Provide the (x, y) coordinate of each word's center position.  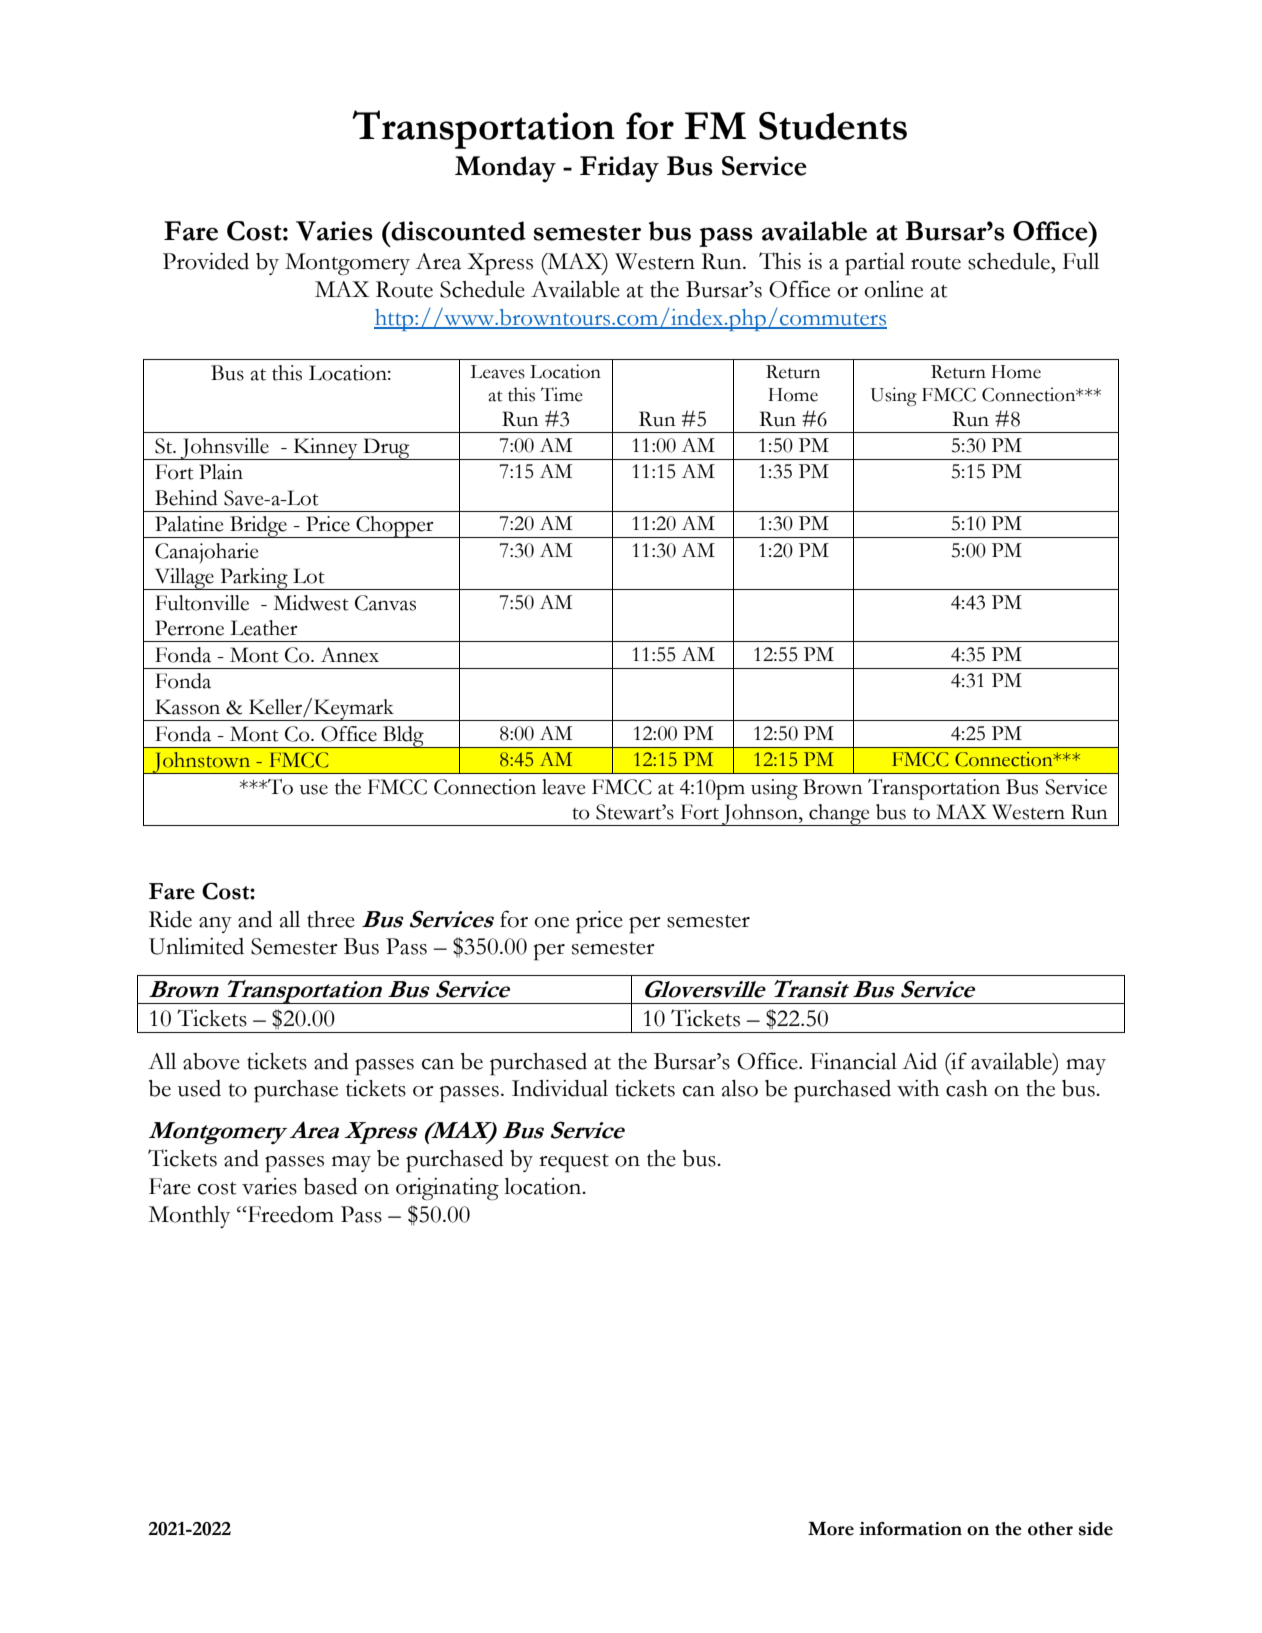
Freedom (290, 1214)
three (331, 919)
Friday (619, 169)
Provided (206, 261)
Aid (919, 1061)
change (839, 815)
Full (1081, 261)
